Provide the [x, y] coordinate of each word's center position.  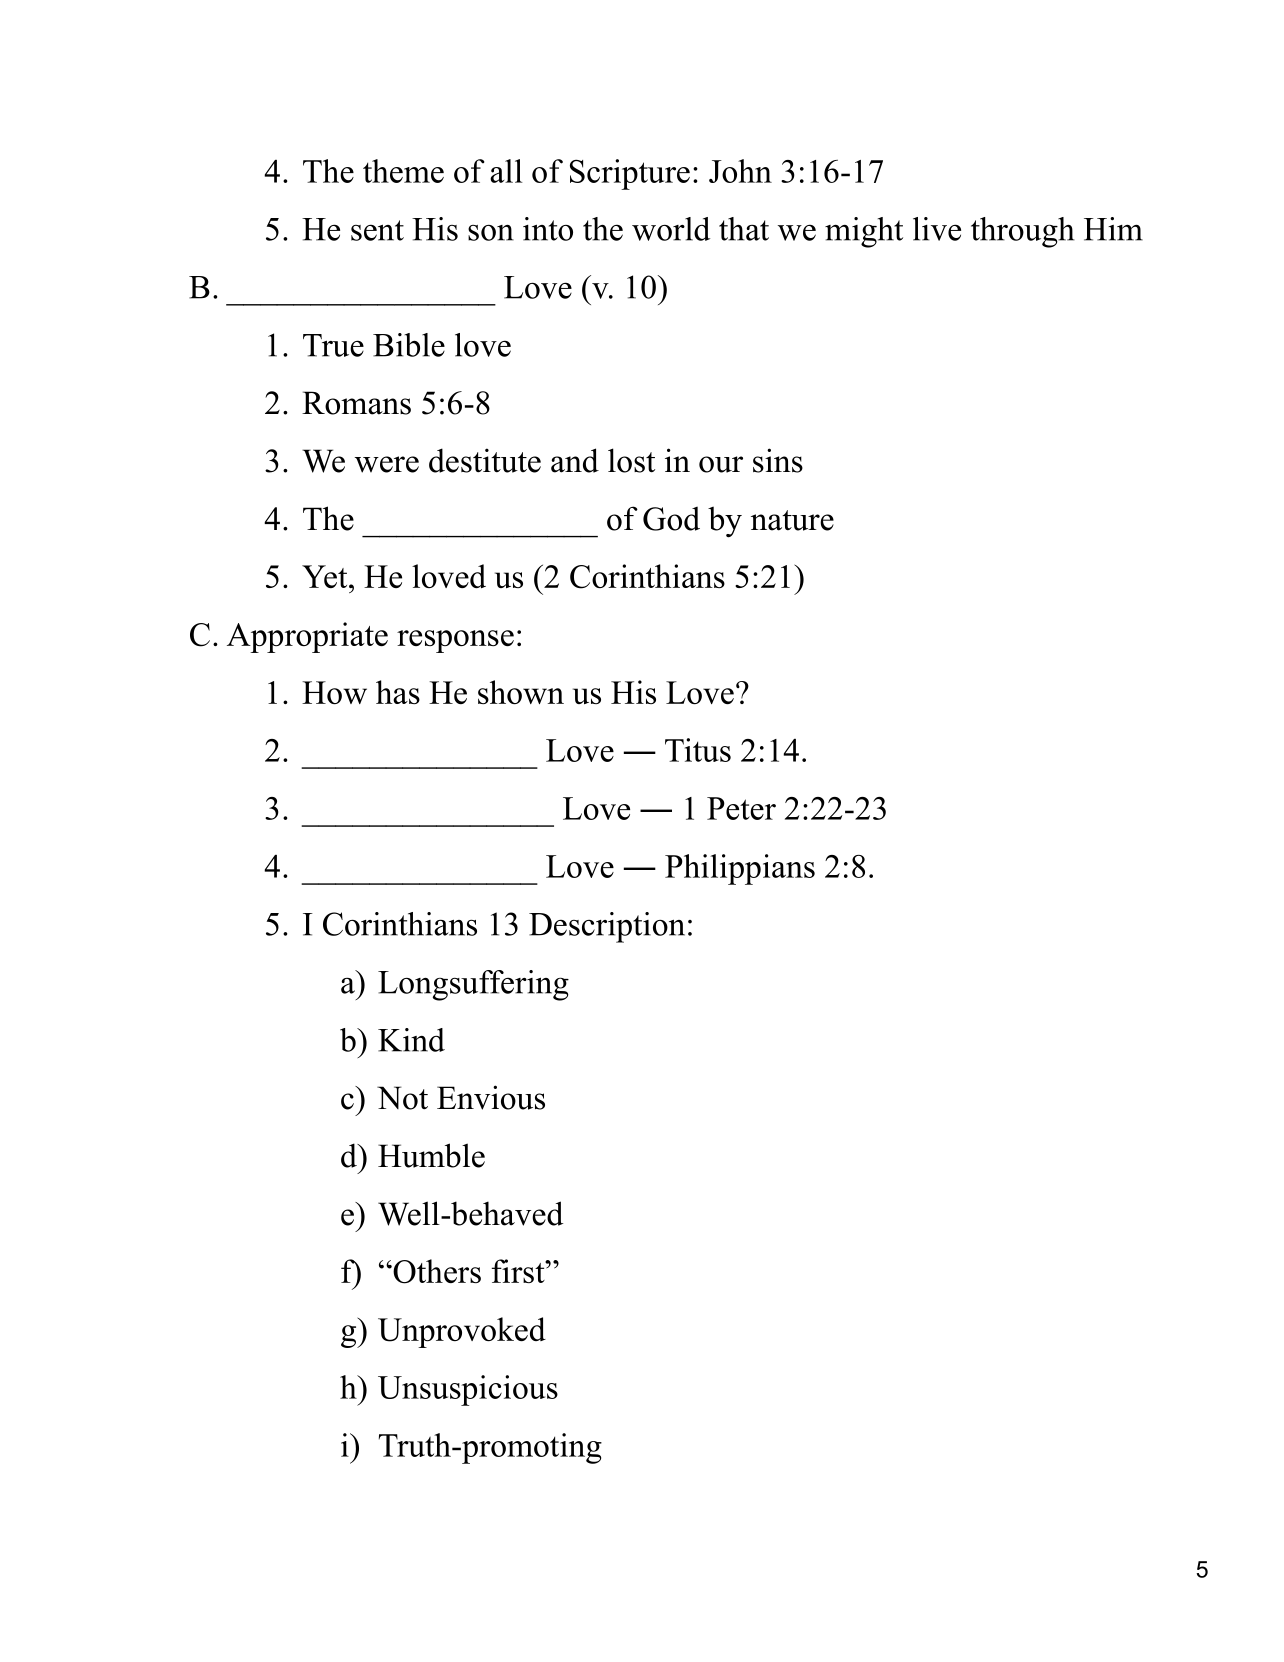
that [744, 229]
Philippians [740, 869]
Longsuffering [473, 985]
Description [607, 927]
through [1023, 232]
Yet [326, 576]
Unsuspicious [468, 1390]
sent [377, 230]
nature [792, 520]
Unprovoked [462, 1332]
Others [436, 1271]
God [671, 519]
